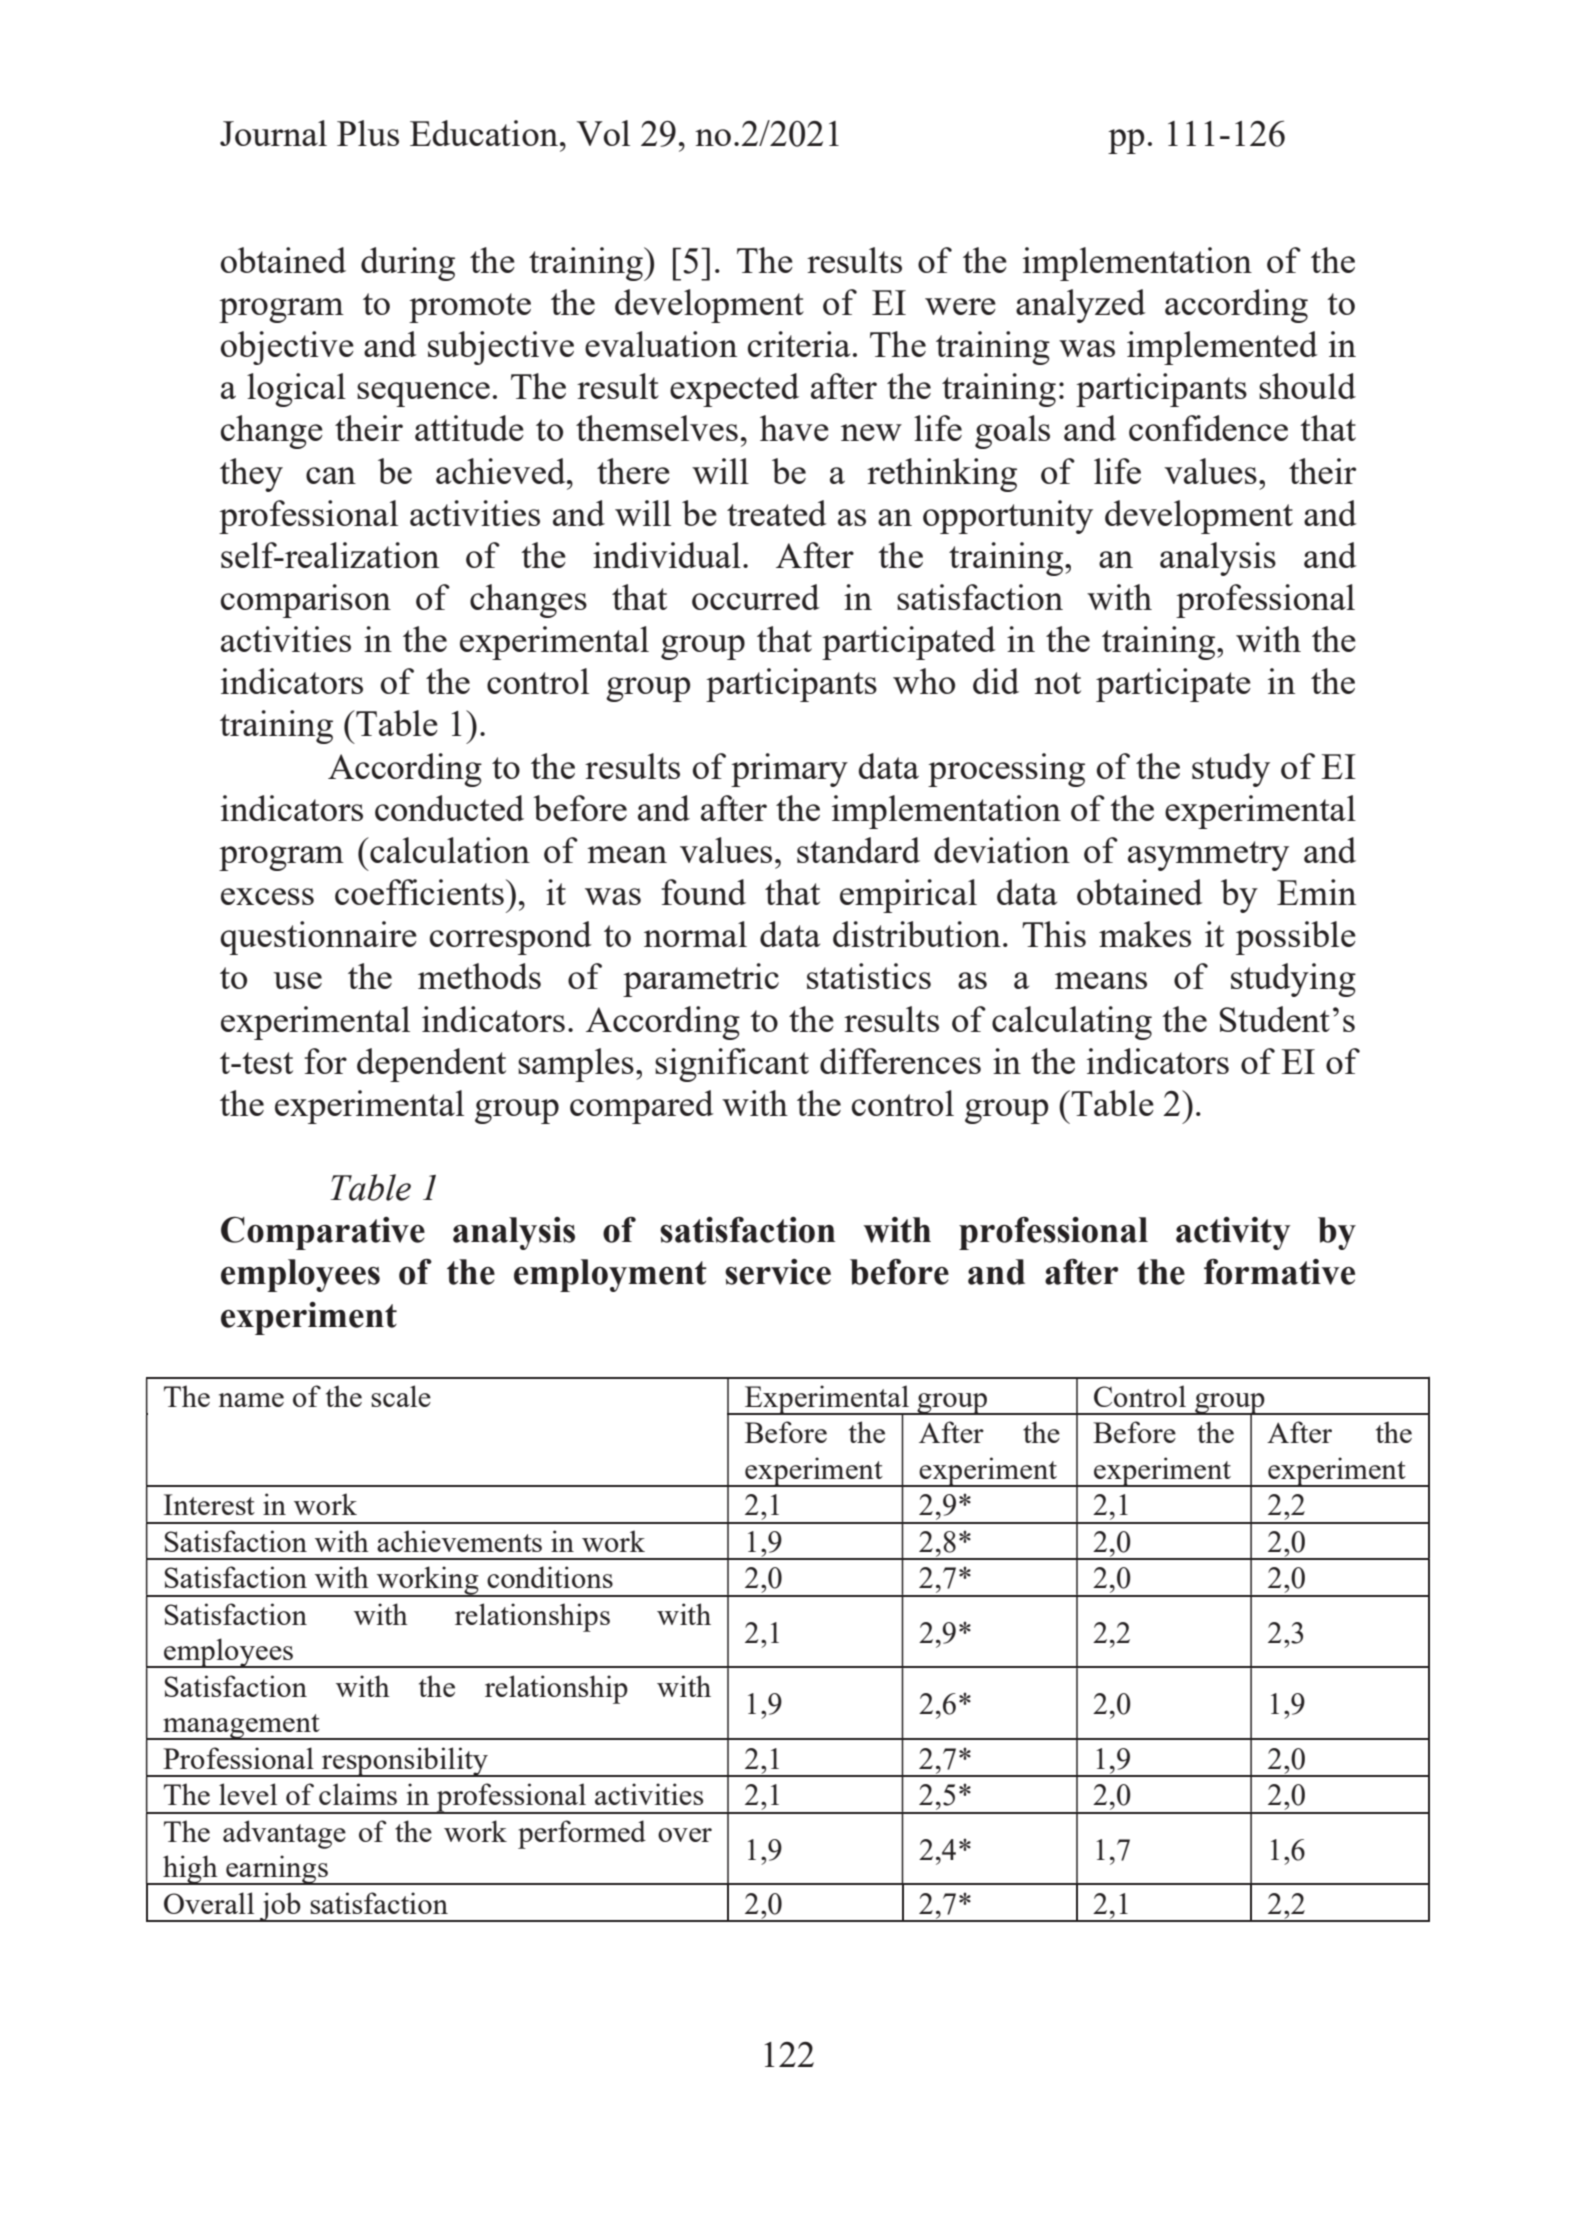 This page has width=1576, height=2230. What do you see at coordinates (550, 1577) in the page?
I see `conditions` at bounding box center [550, 1577].
